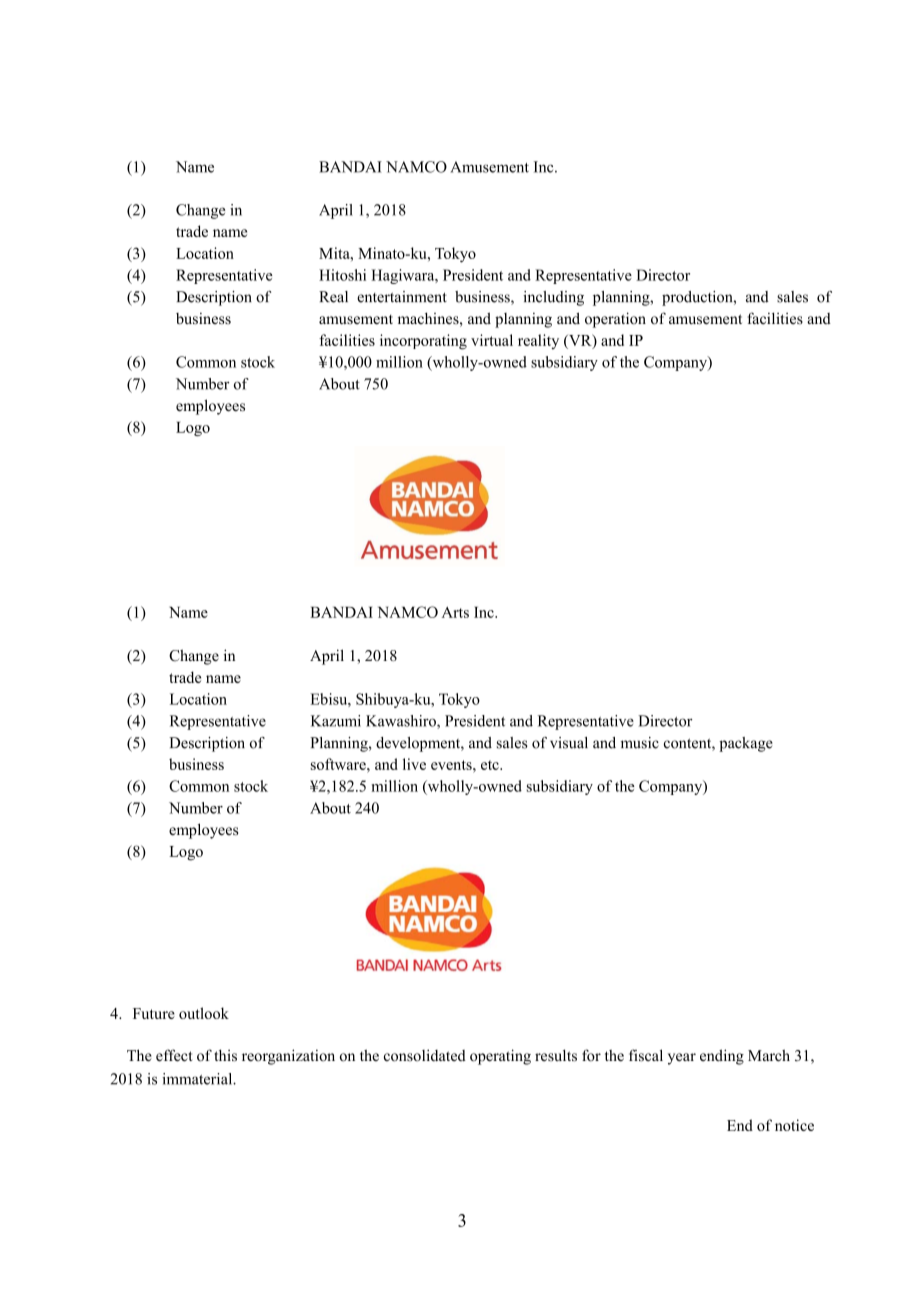  What do you see at coordinates (682, 1059) in the document?
I see `year` at bounding box center [682, 1059].
